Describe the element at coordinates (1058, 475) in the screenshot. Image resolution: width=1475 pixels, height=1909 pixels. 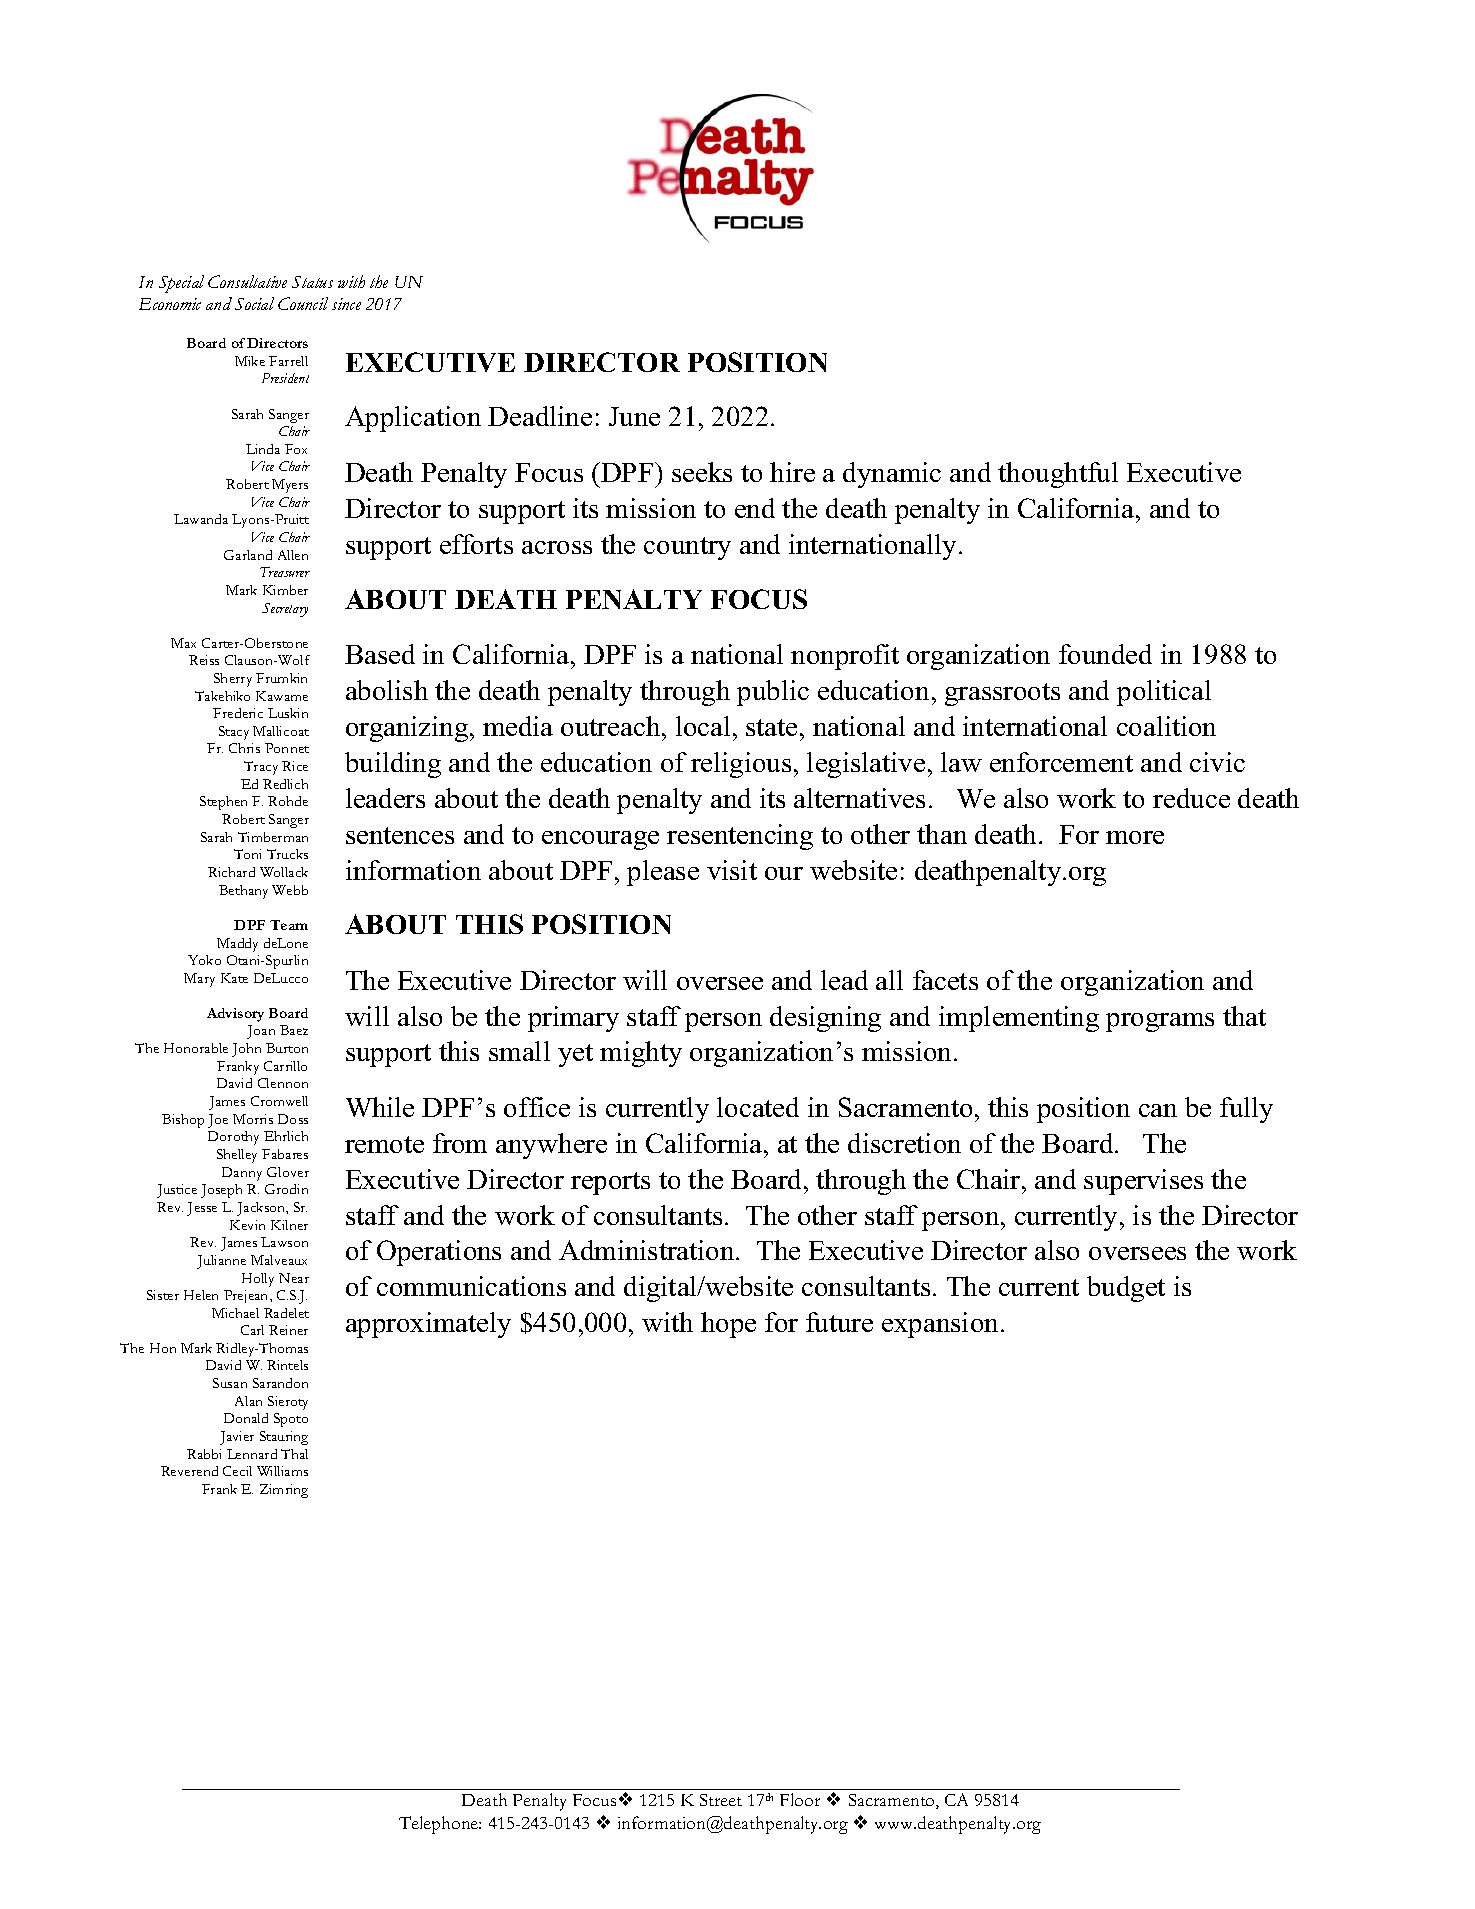
I see `thoughtful` at that location.
